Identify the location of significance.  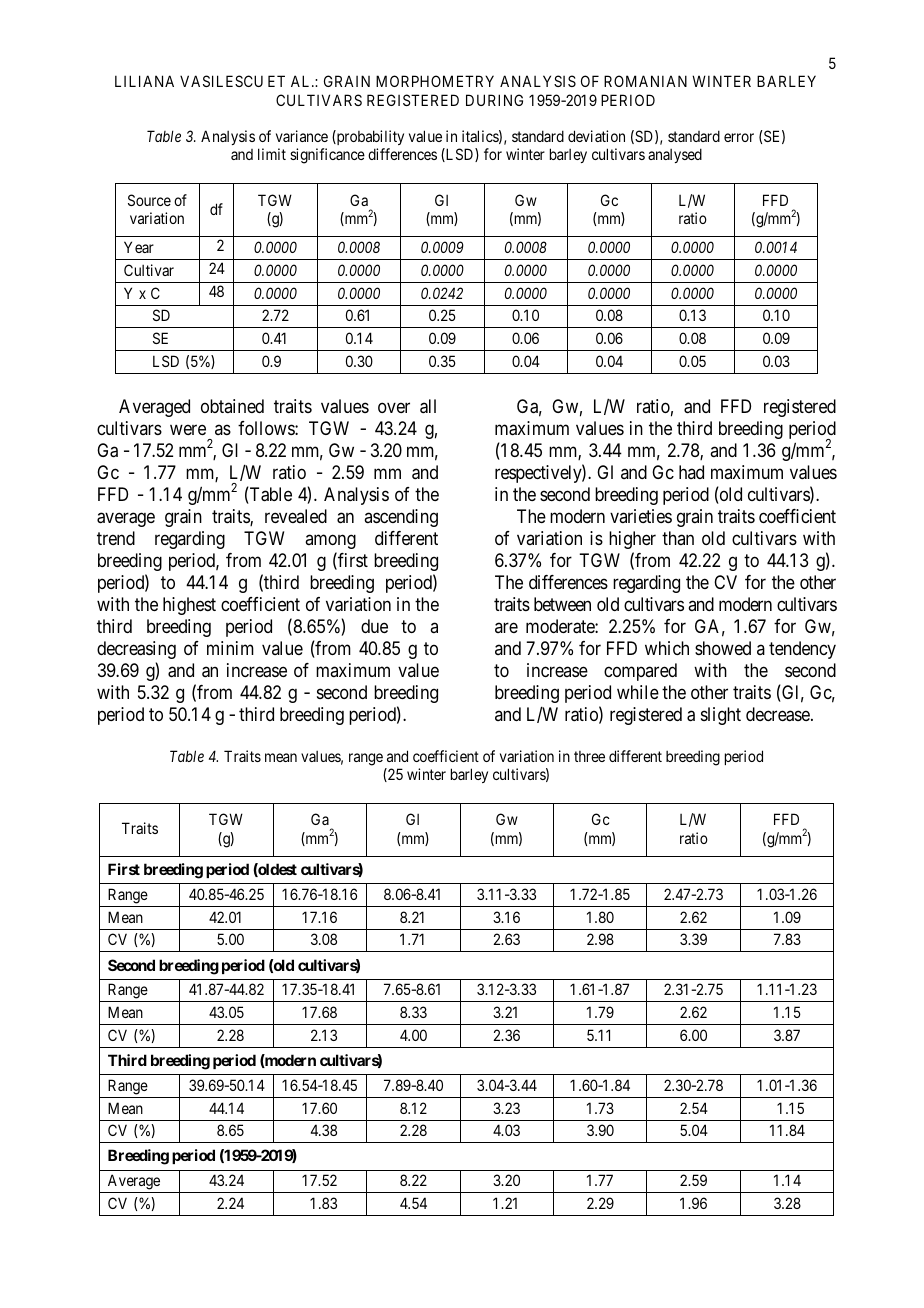
(327, 156).
